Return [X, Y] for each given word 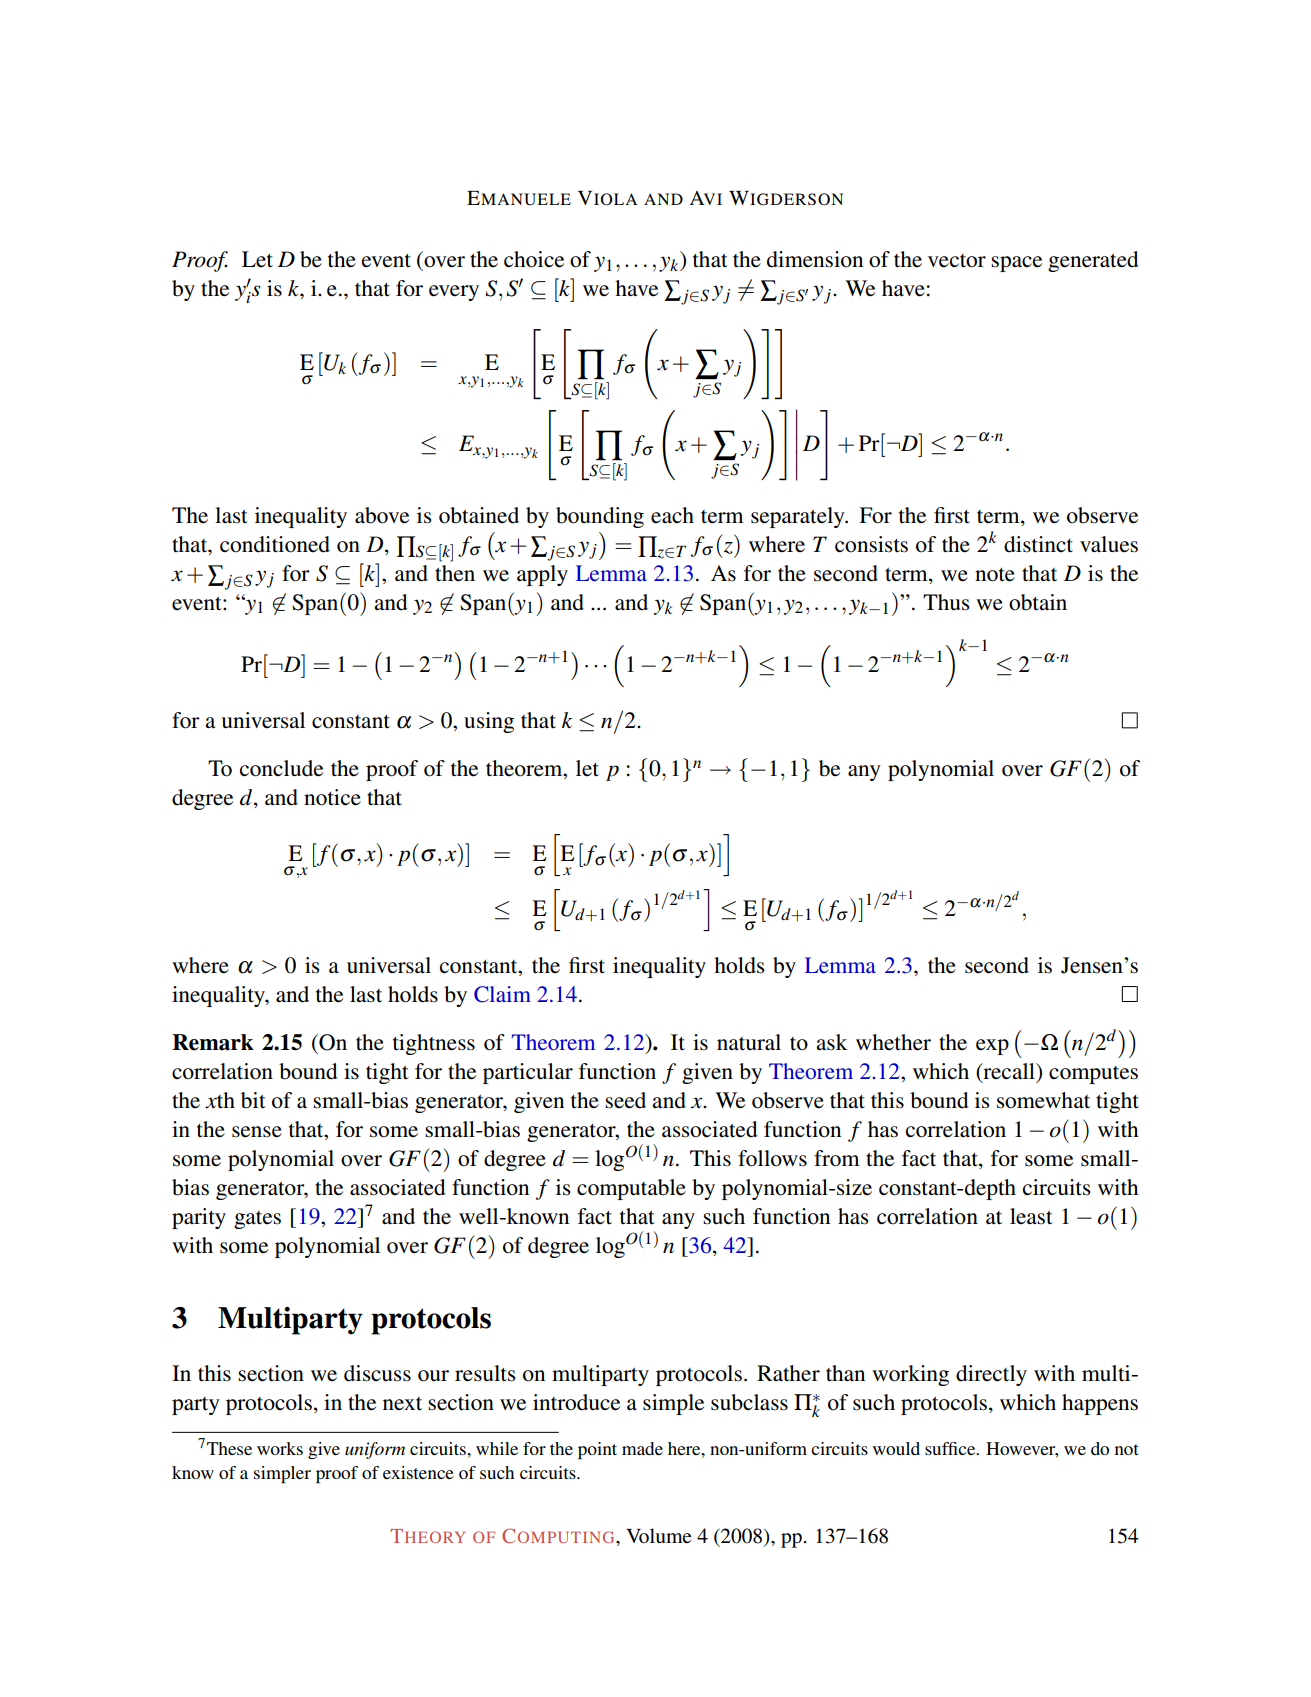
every [454, 293]
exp [992, 1047]
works [280, 1448]
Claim [502, 994]
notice [332, 797]
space [1016, 264]
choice [534, 259]
